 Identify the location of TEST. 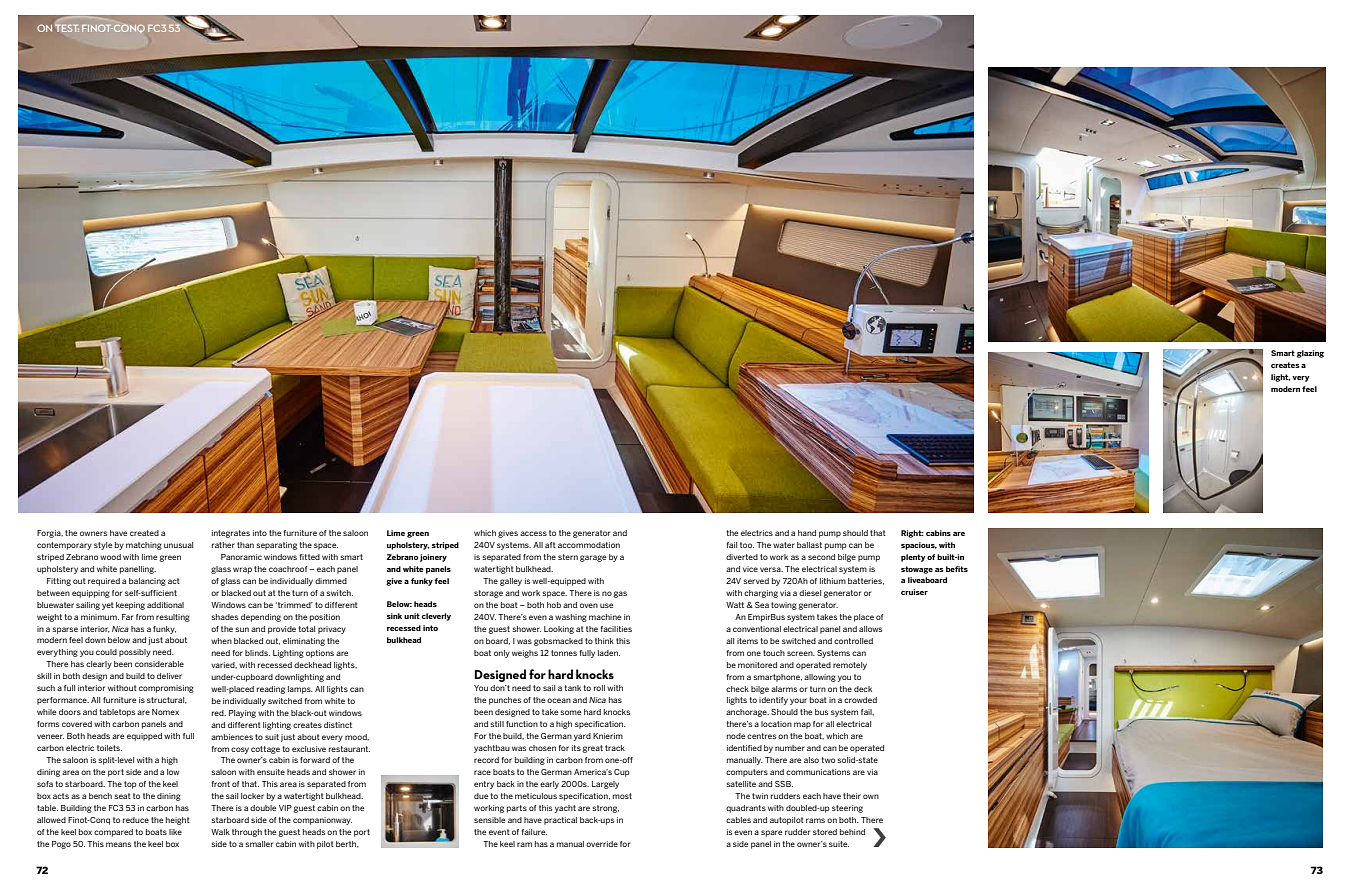
(67, 28).
